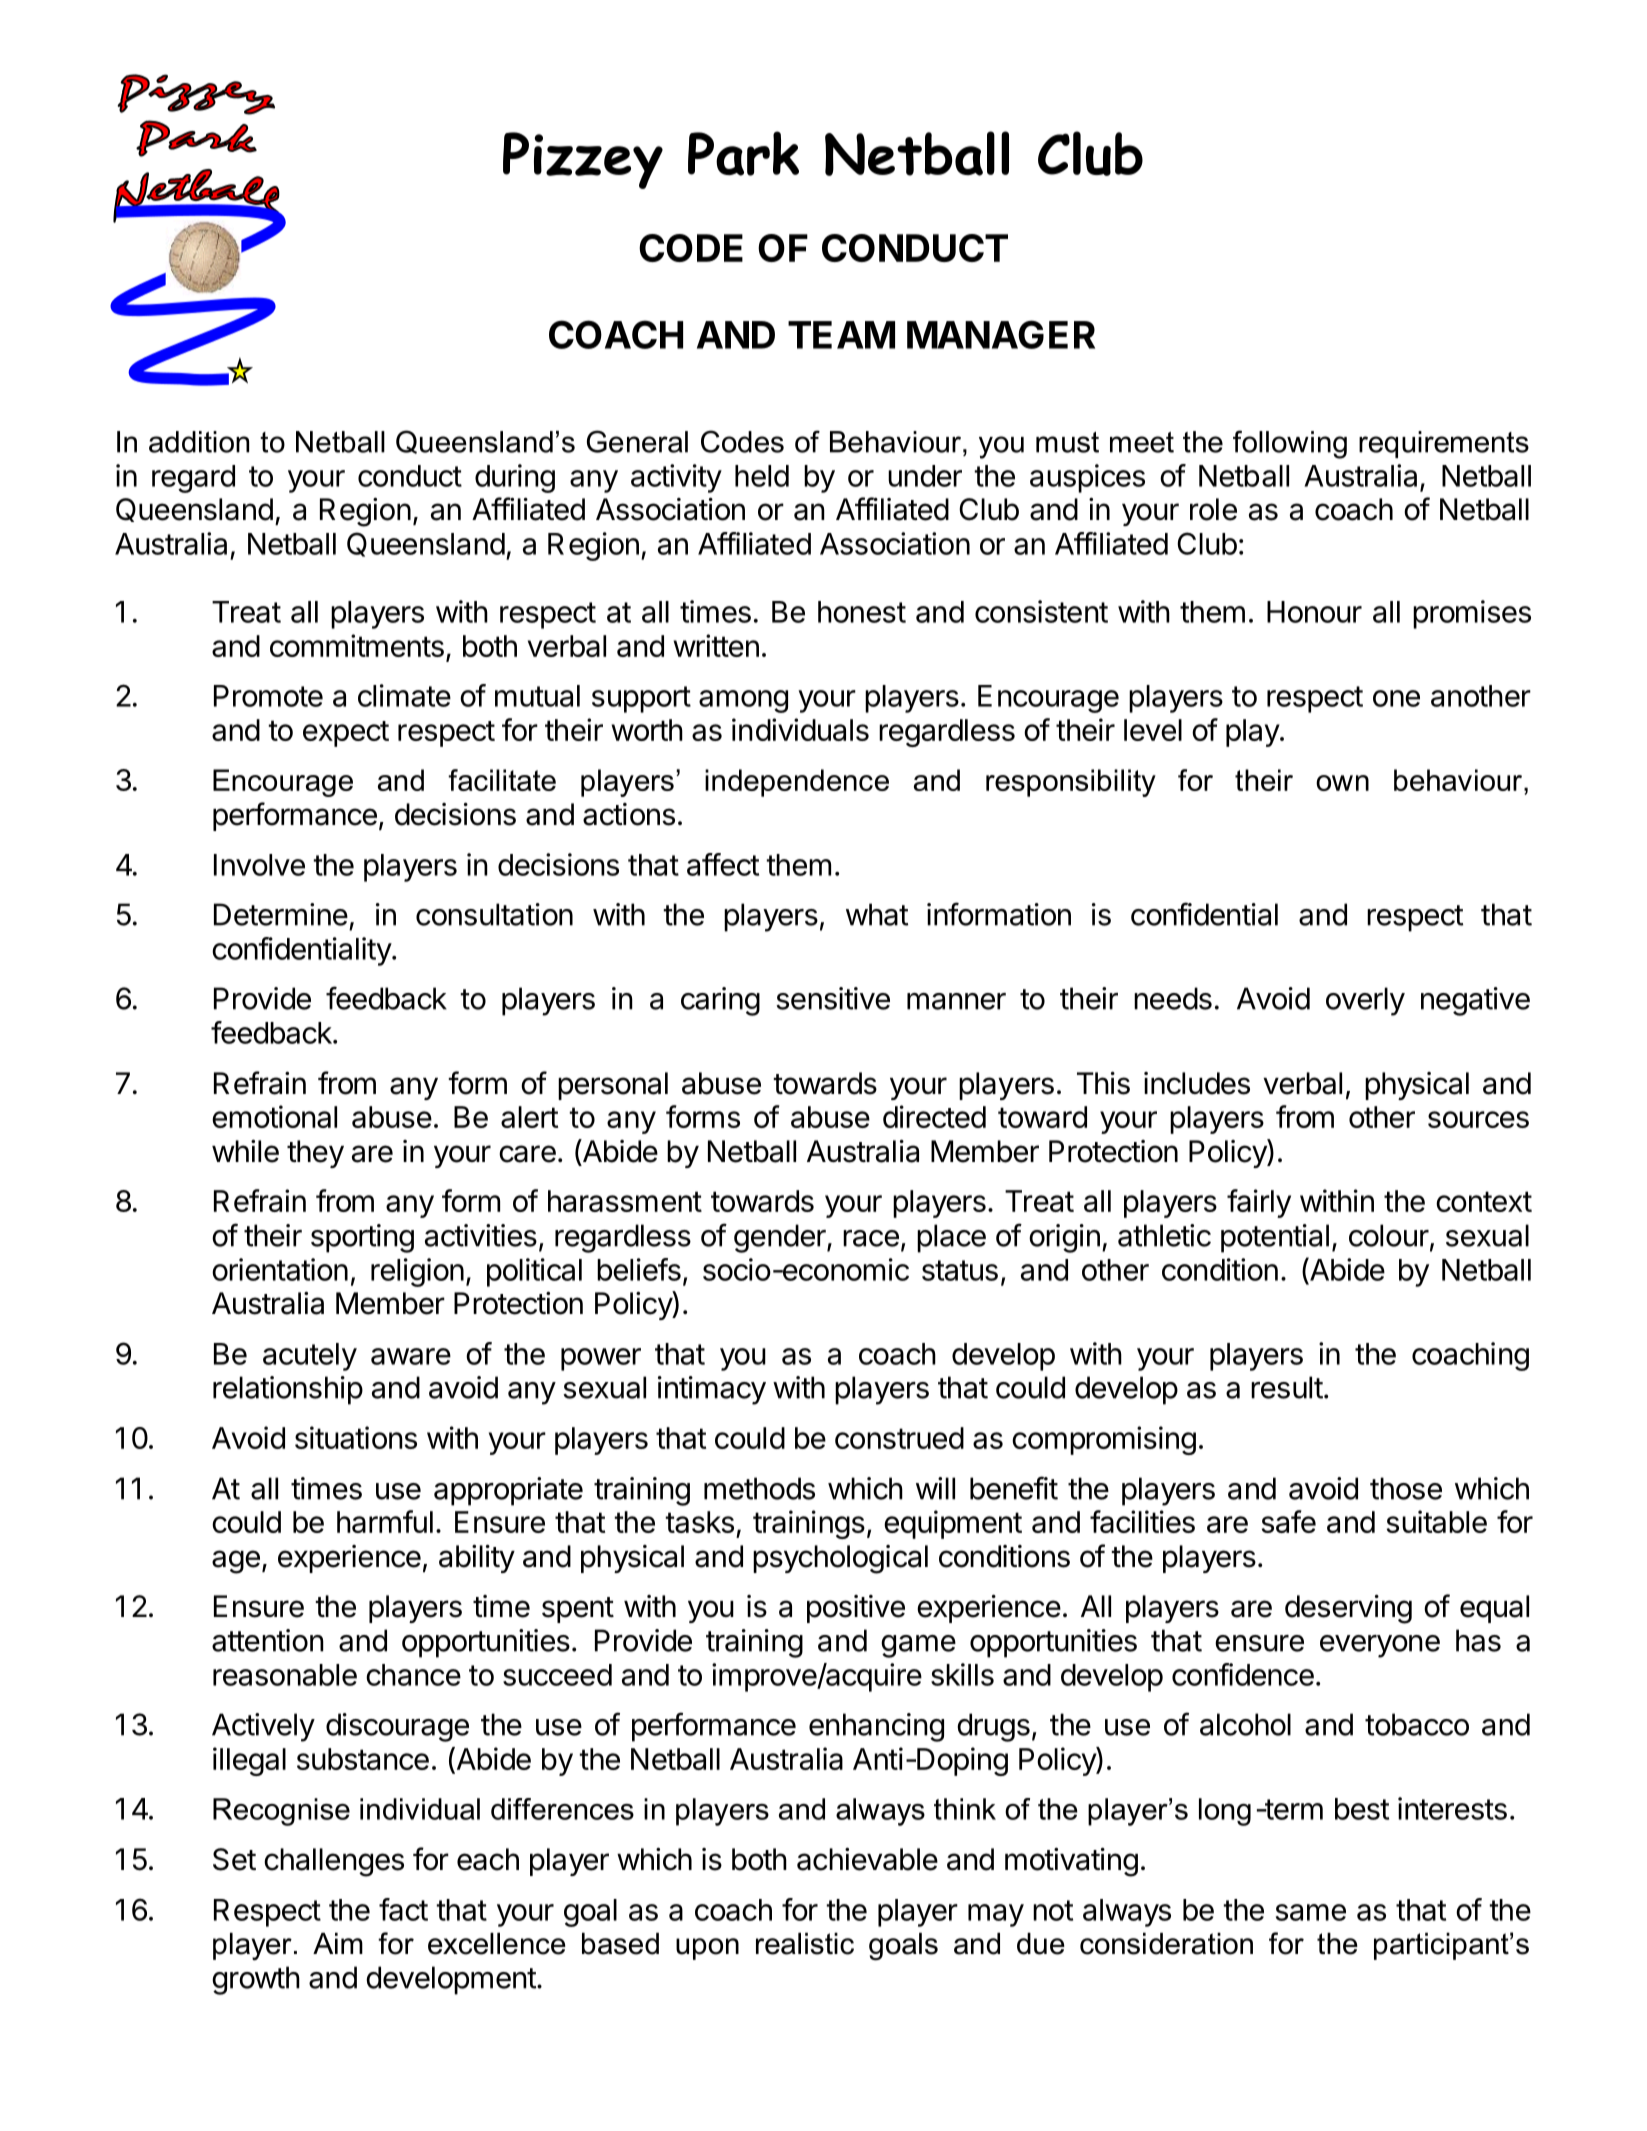 Image resolution: width=1647 pixels, height=2131 pixels. I want to click on addition, so click(199, 442).
